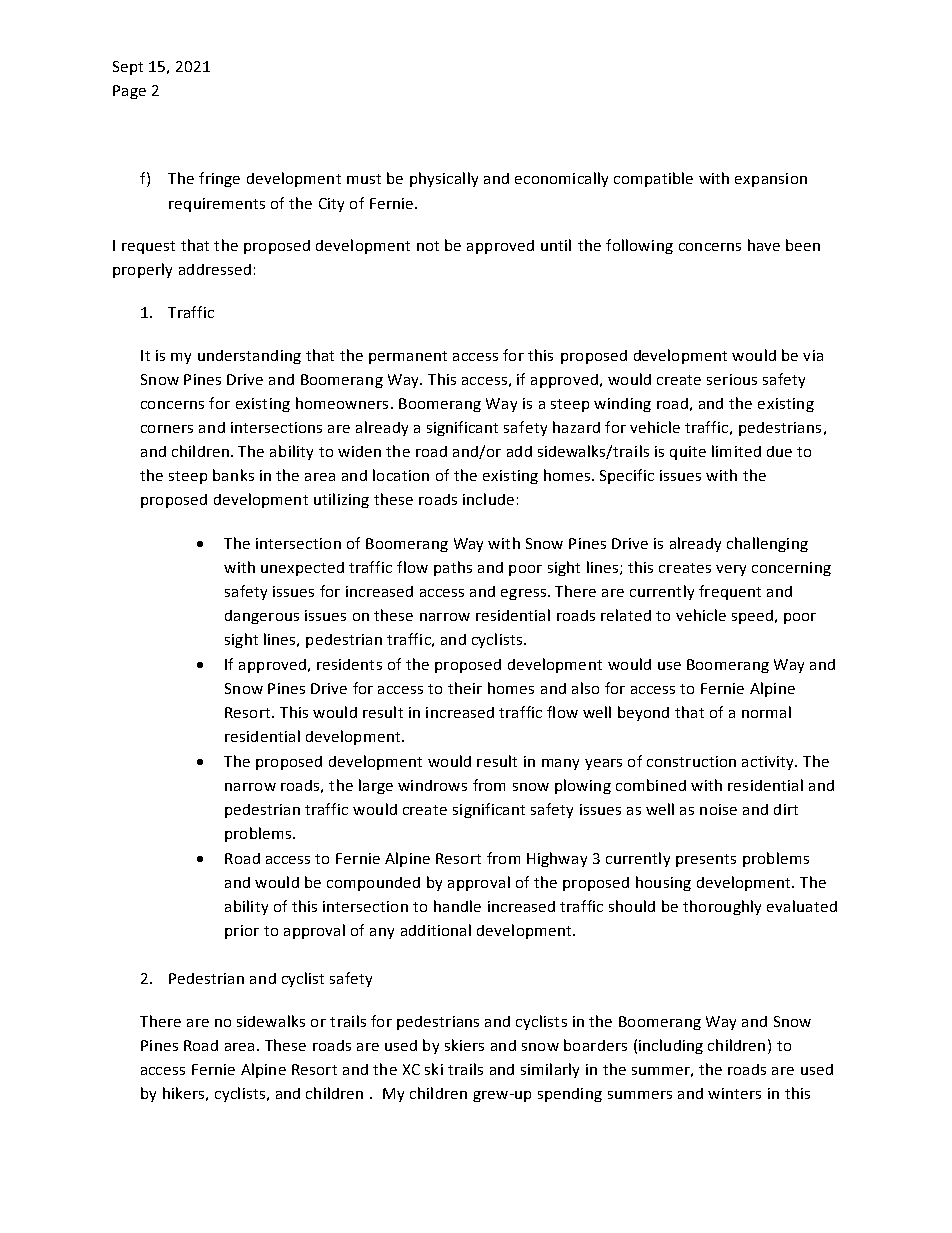 The image size is (952, 1233). What do you see at coordinates (242, 932) in the screenshot?
I see `prior` at bounding box center [242, 932].
